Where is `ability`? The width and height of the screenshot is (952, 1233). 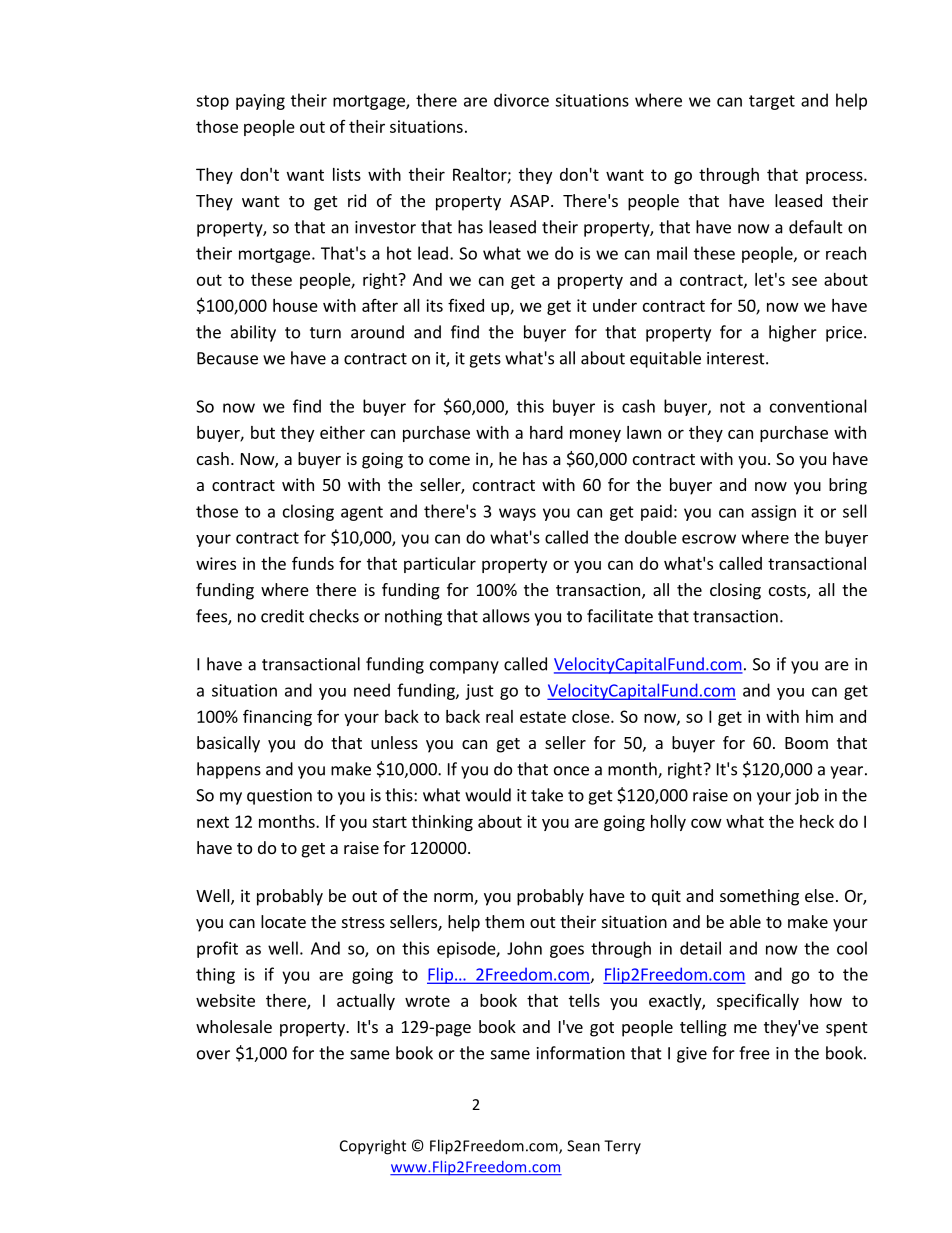
ability is located at coordinates (253, 333).
